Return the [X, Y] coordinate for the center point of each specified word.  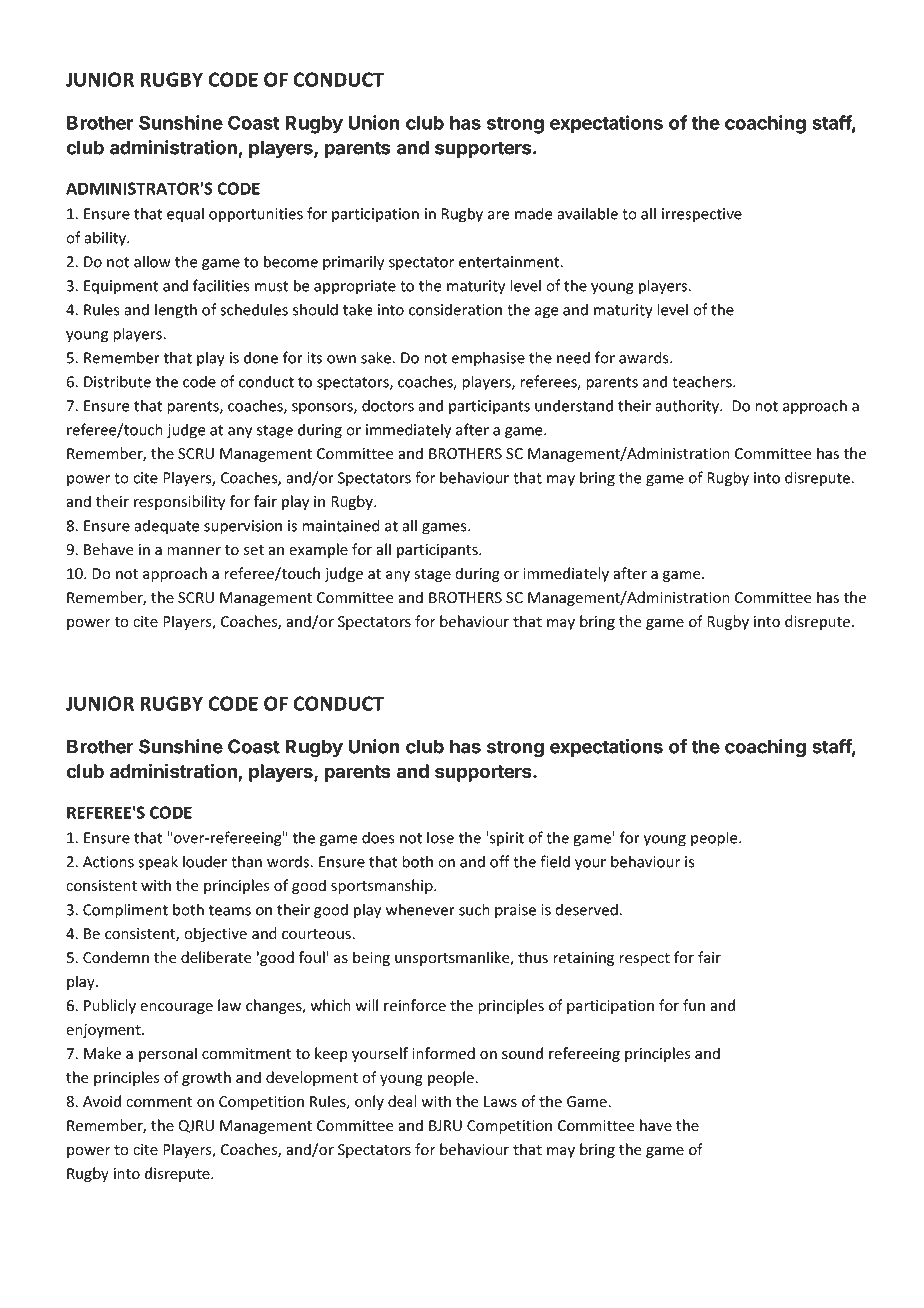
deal [402, 1101]
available [587, 213]
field [555, 861]
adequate [167, 527]
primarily [353, 263]
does [378, 837]
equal [185, 215]
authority [688, 407]
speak [158, 863]
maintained [341, 525]
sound [522, 1053]
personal [168, 1054]
